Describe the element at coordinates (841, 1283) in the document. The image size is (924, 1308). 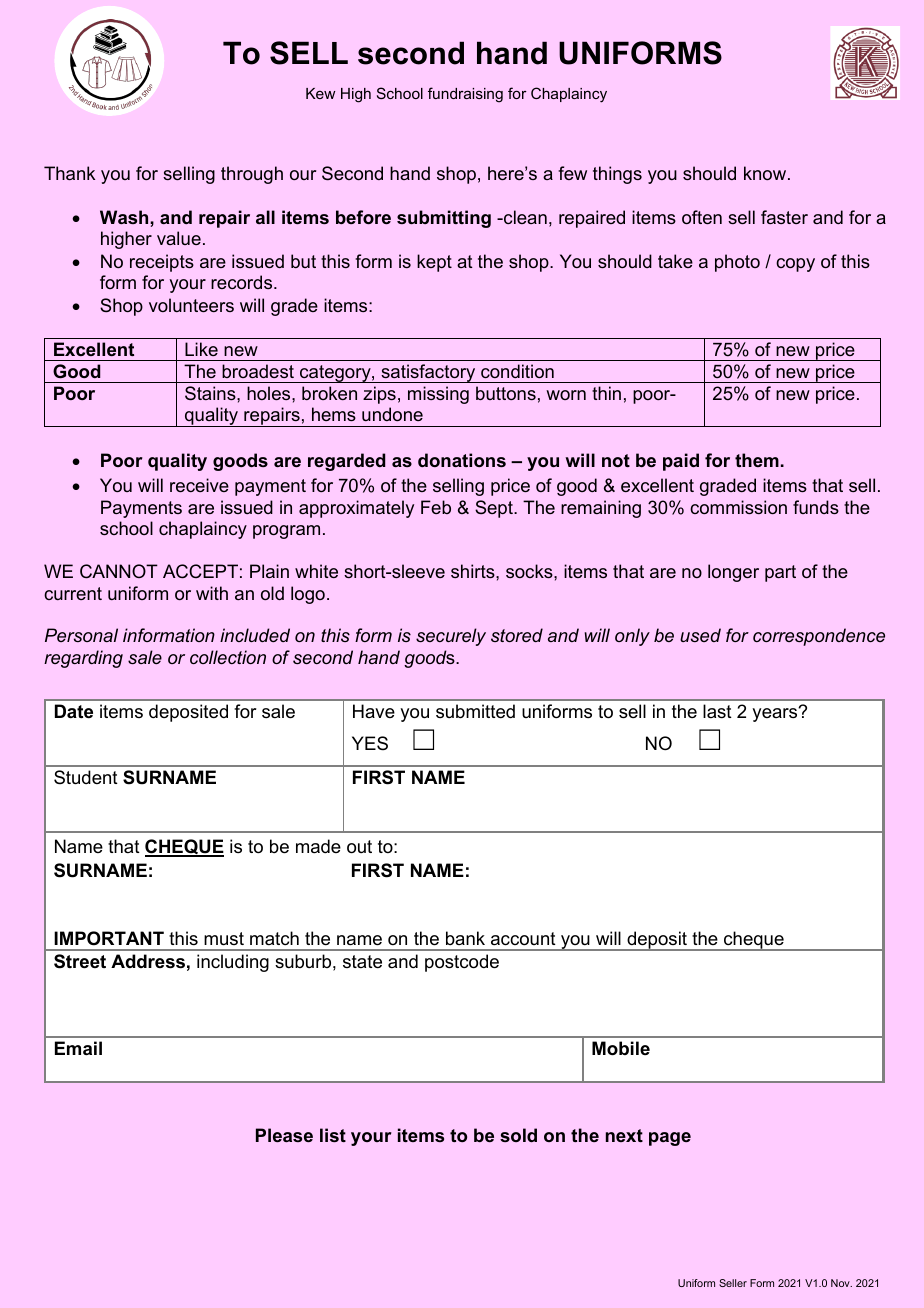
I see `Nov` at that location.
